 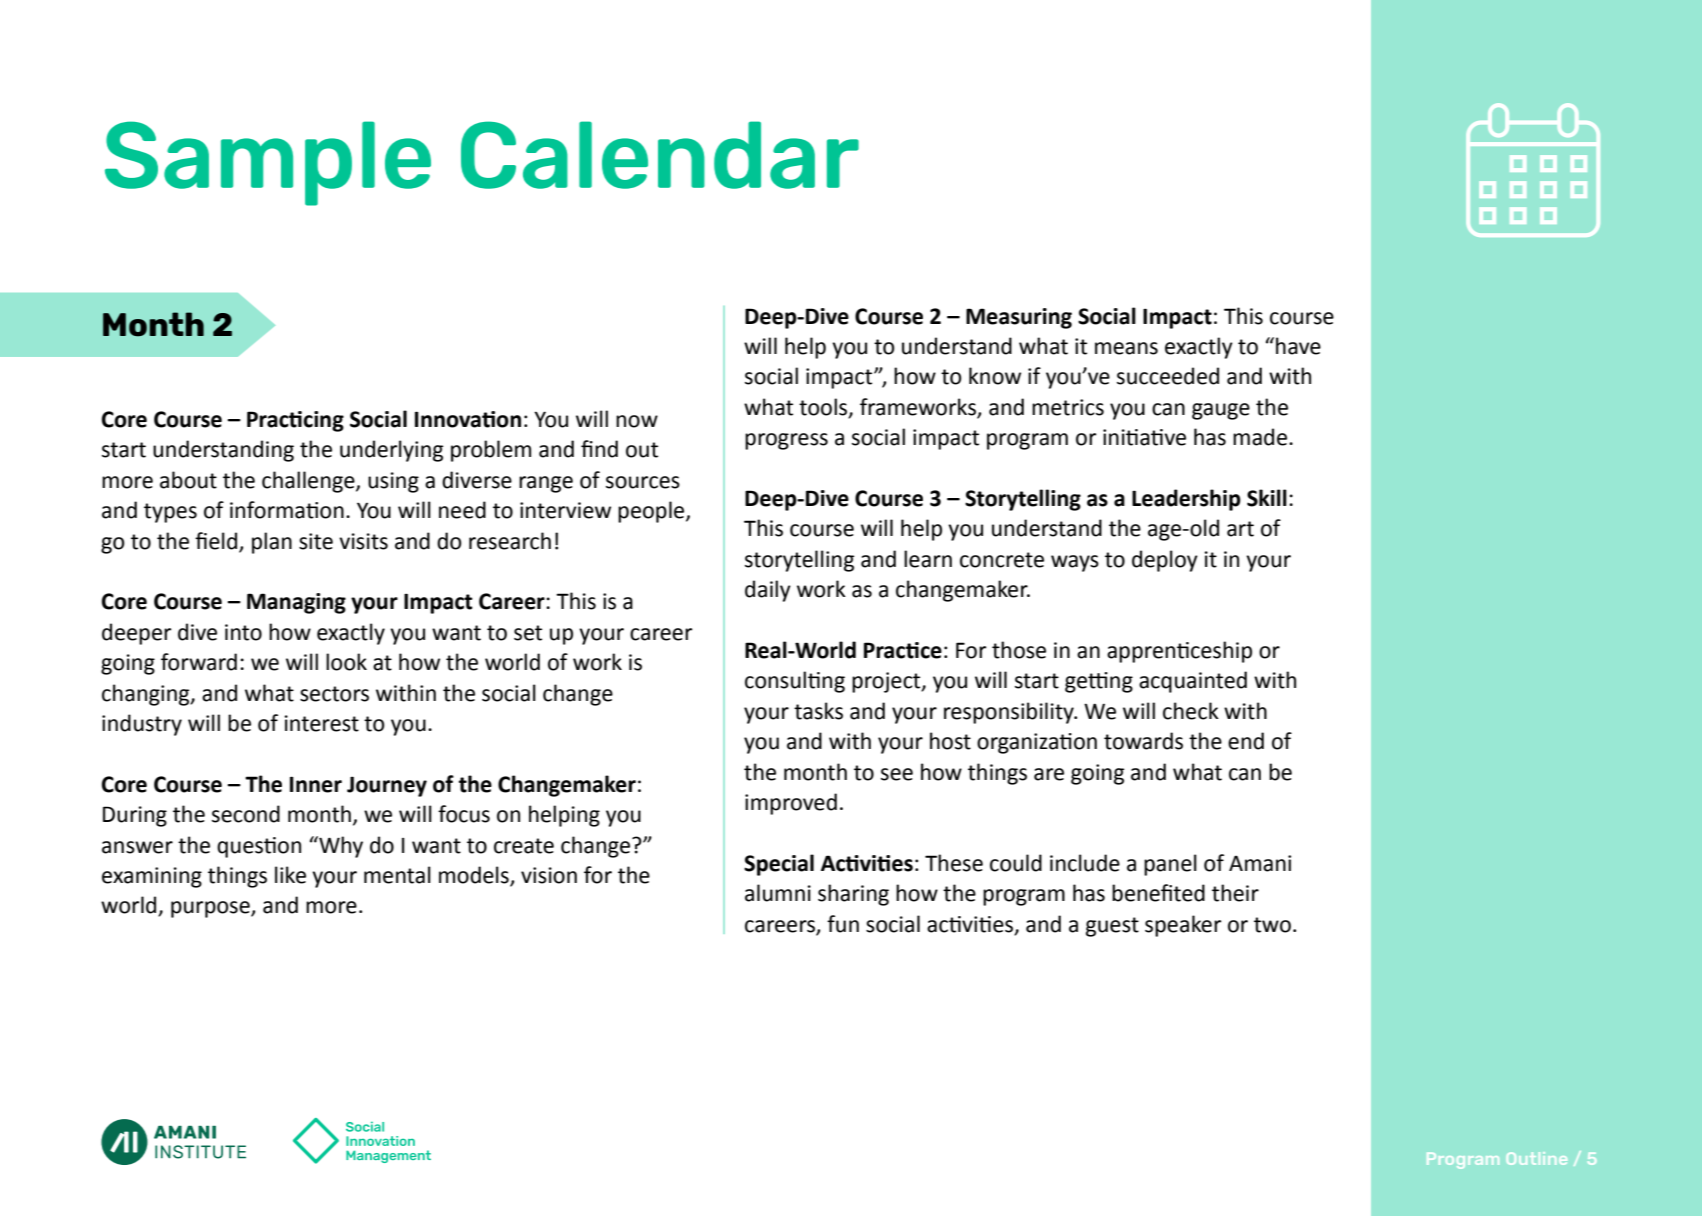 I want to click on site, so click(x=316, y=541).
